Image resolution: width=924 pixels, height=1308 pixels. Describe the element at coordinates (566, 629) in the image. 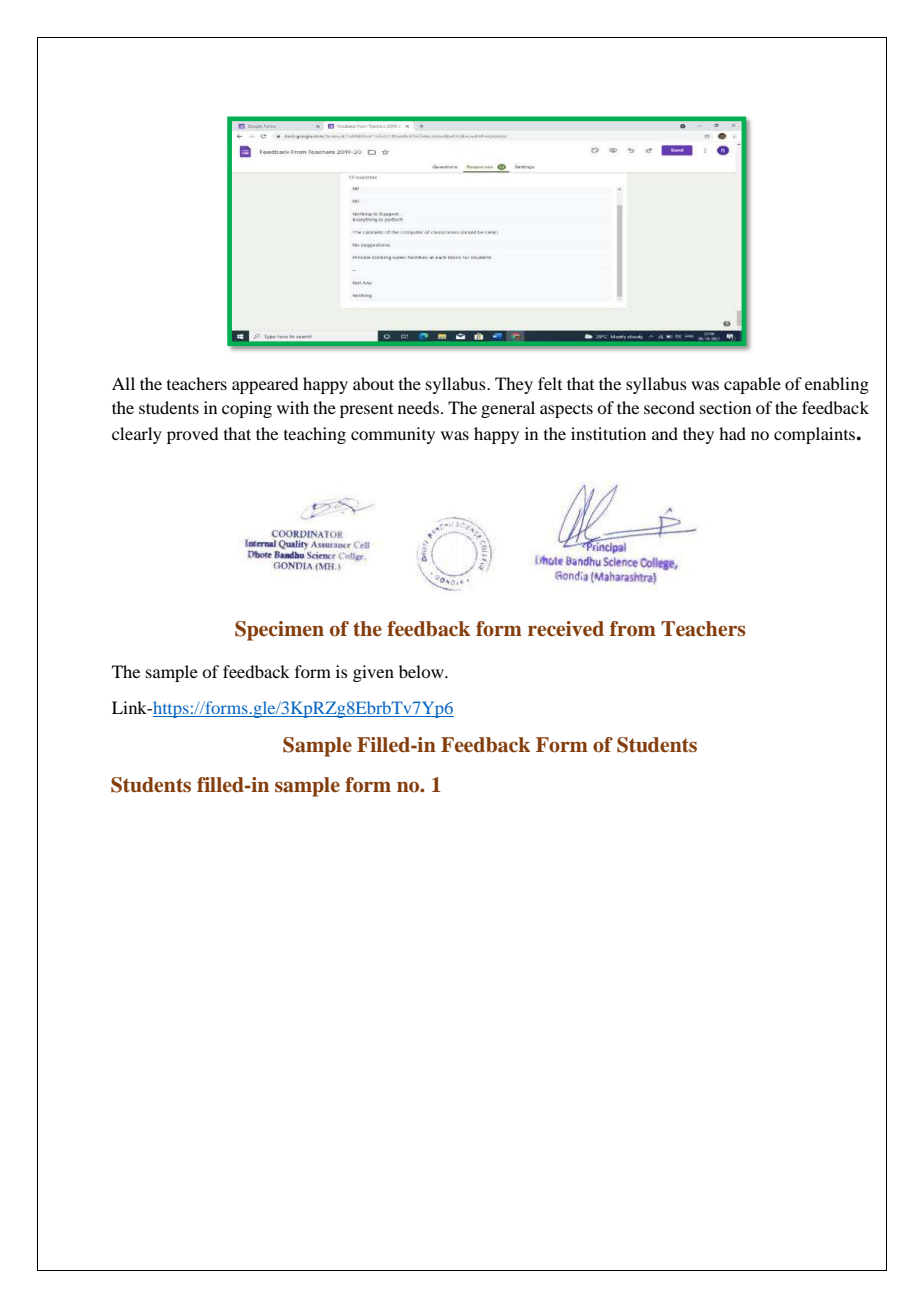

I see `received` at that location.
